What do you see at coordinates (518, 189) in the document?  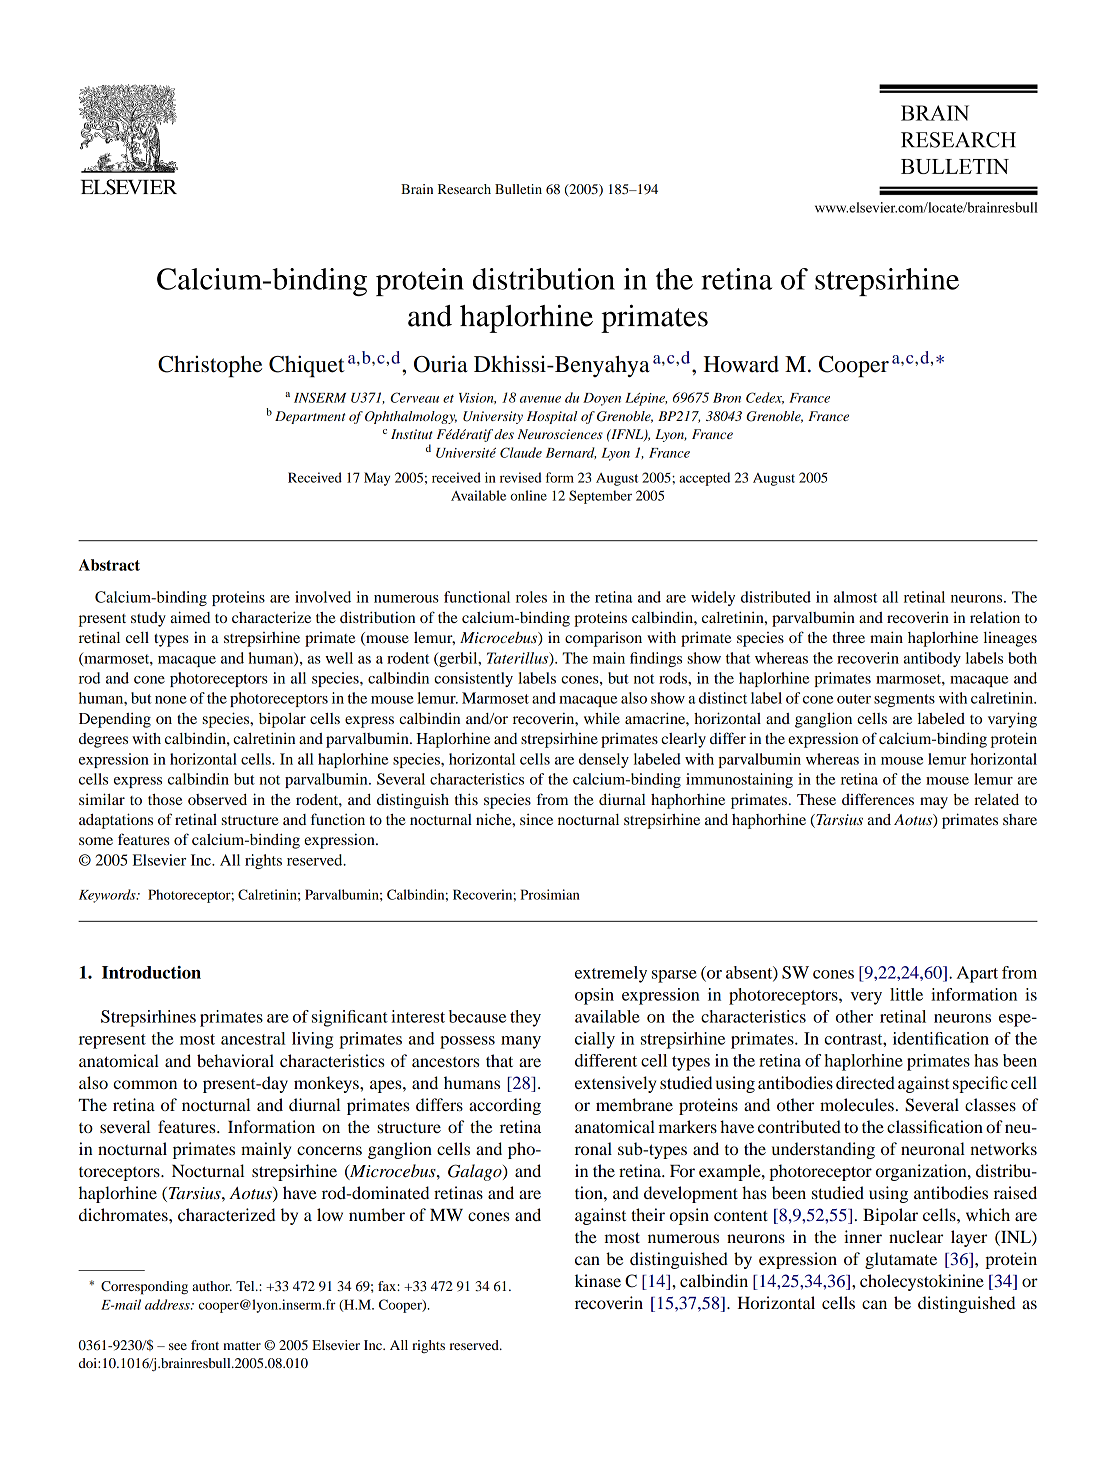 I see `Bulletin` at bounding box center [518, 189].
